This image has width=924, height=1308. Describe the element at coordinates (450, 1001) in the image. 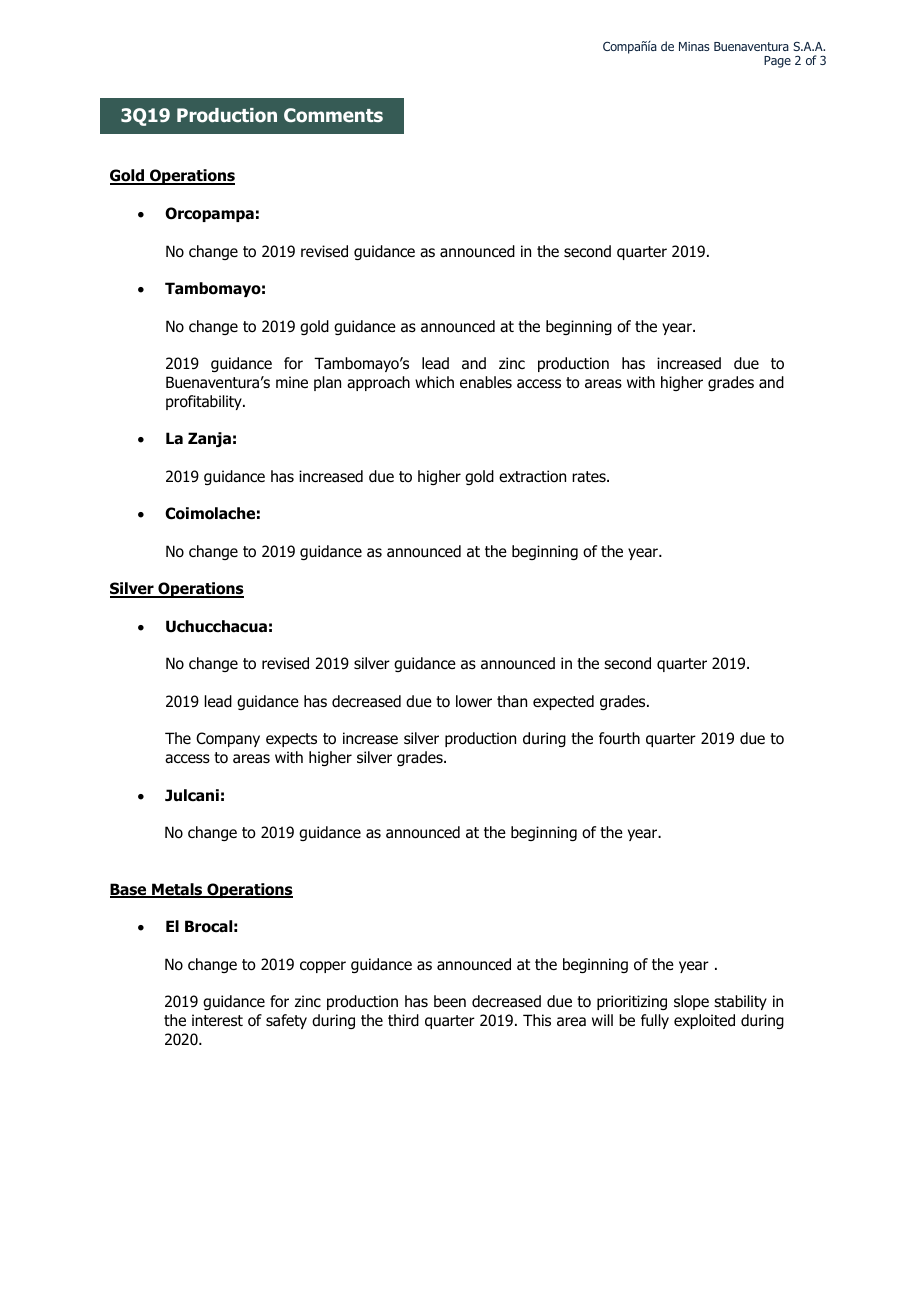

I see `been` at that location.
